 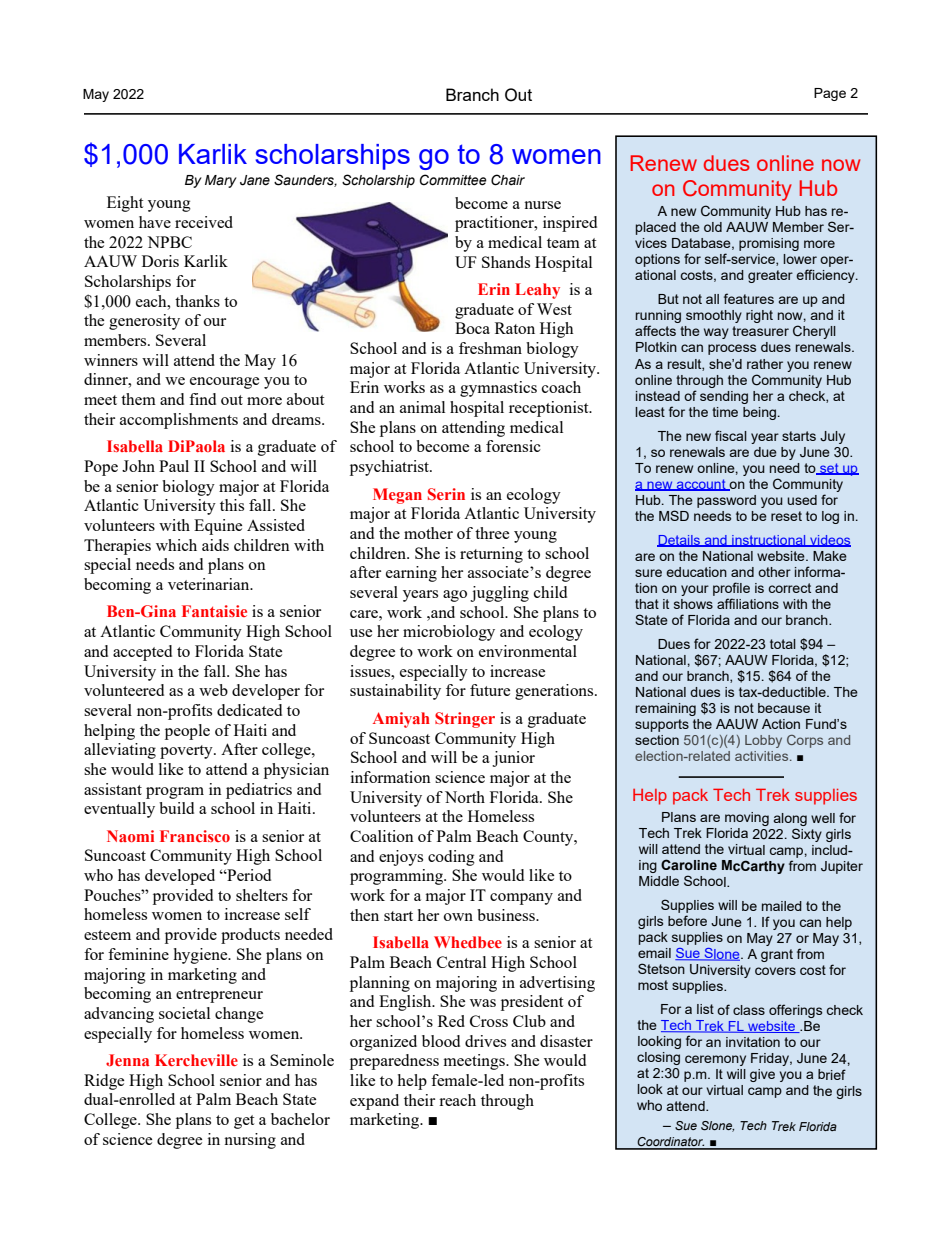 I want to click on Mary, so click(x=221, y=181).
